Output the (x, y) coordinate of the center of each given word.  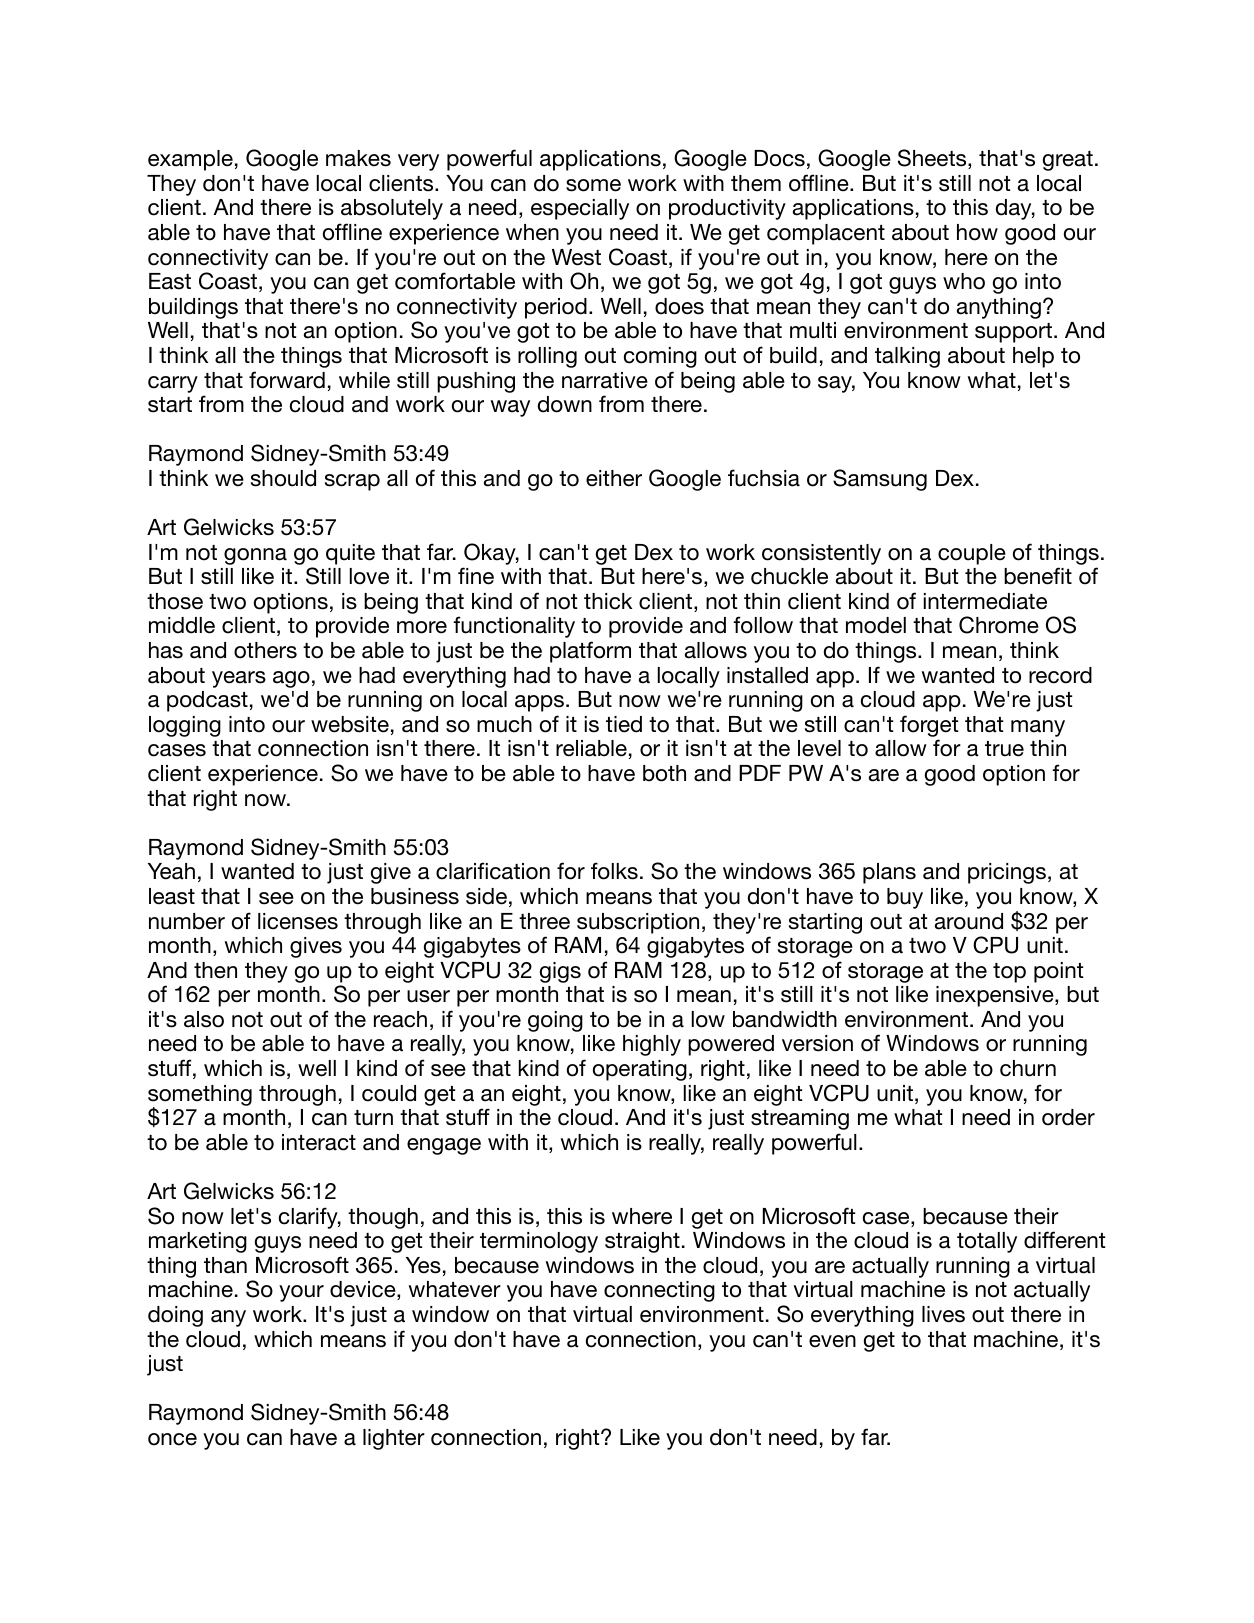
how (977, 232)
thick (608, 601)
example (190, 160)
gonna (255, 556)
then (215, 970)
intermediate (985, 601)
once (172, 1439)
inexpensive (996, 996)
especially (580, 209)
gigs (560, 972)
